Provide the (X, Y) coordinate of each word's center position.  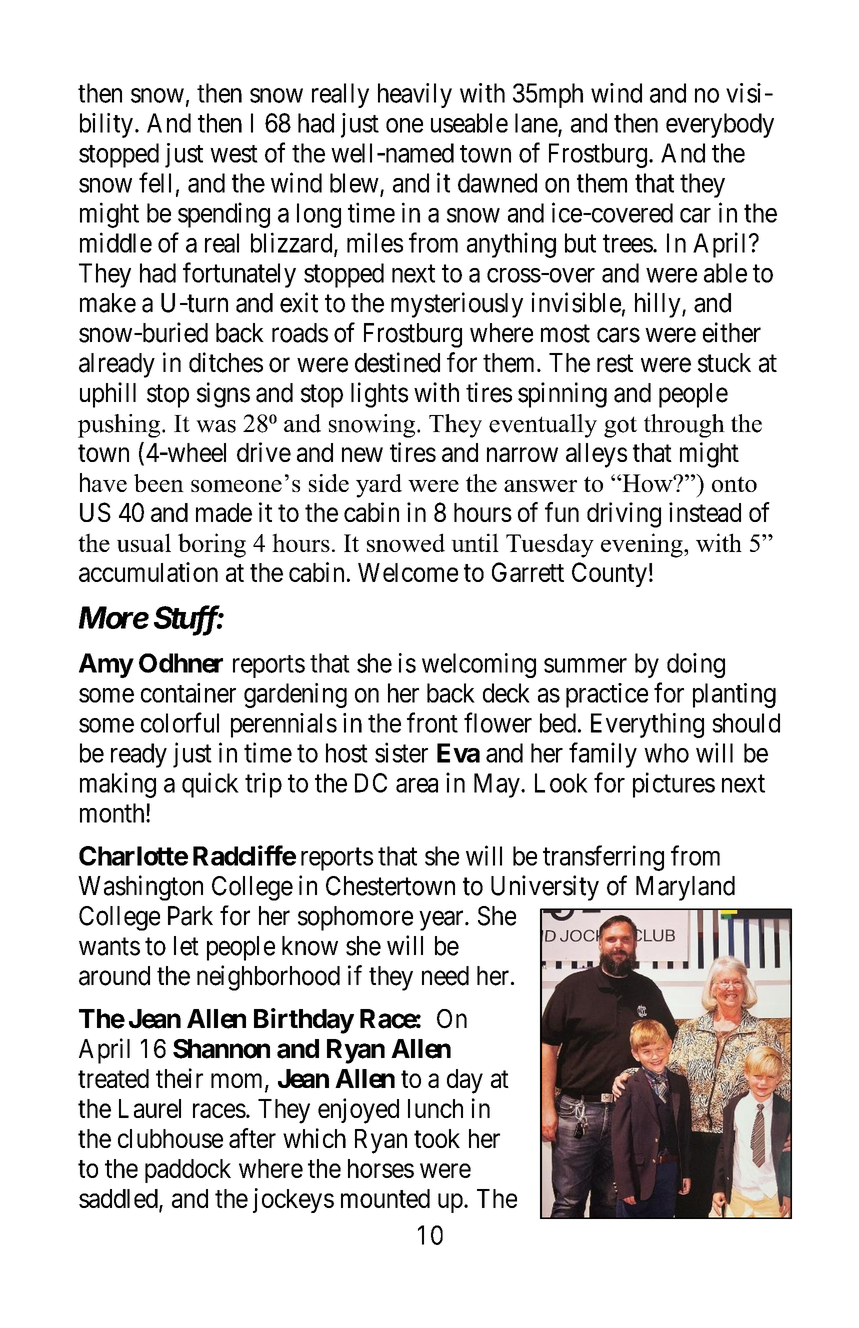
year (442, 921)
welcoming (479, 665)
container (188, 693)
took (437, 1138)
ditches (226, 362)
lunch (435, 1108)
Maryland (685, 888)
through (684, 426)
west (234, 154)
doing (696, 665)
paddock (188, 1171)
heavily (415, 95)
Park (190, 916)
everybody (720, 125)
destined (397, 362)
